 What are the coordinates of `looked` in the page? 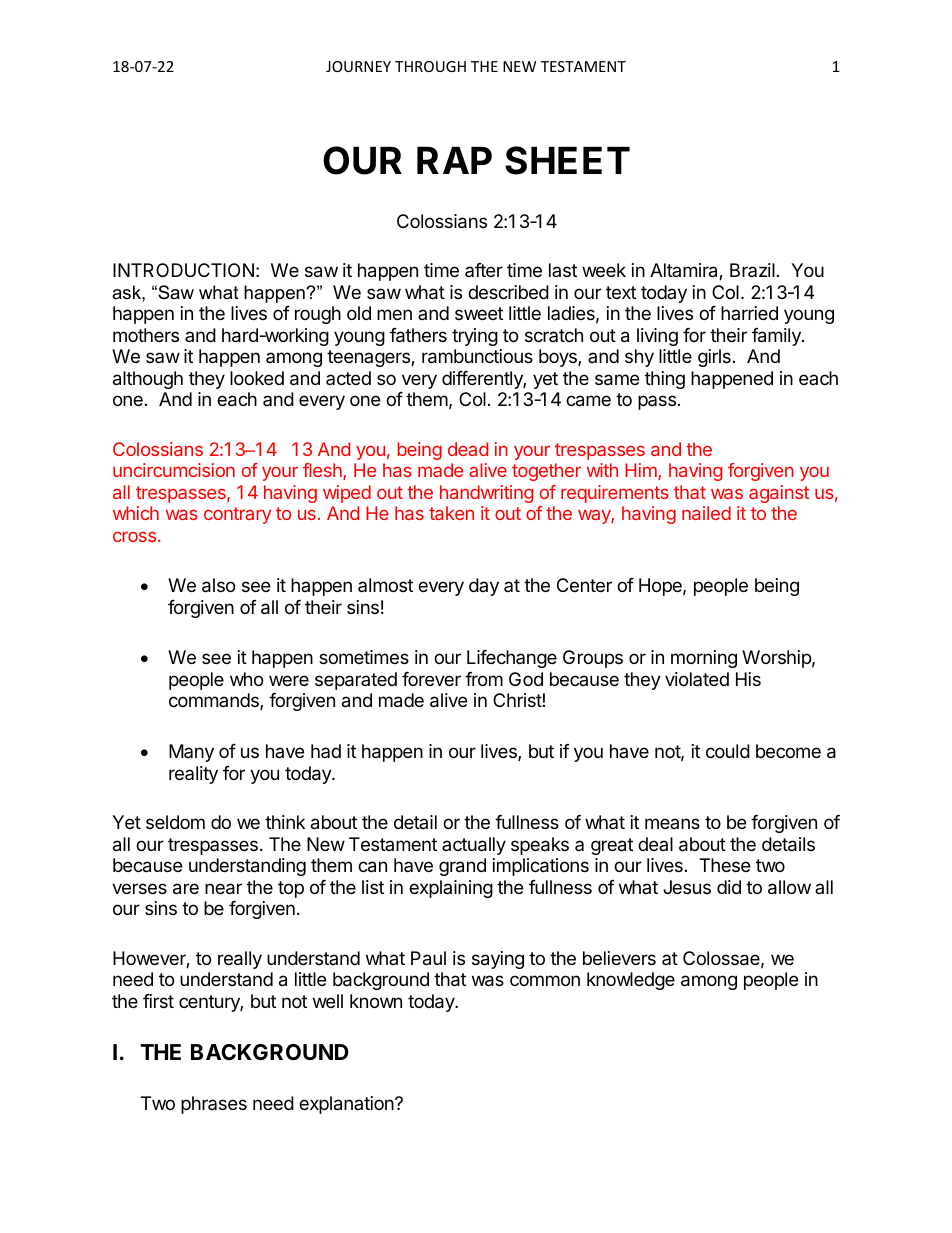 It's located at (257, 378).
